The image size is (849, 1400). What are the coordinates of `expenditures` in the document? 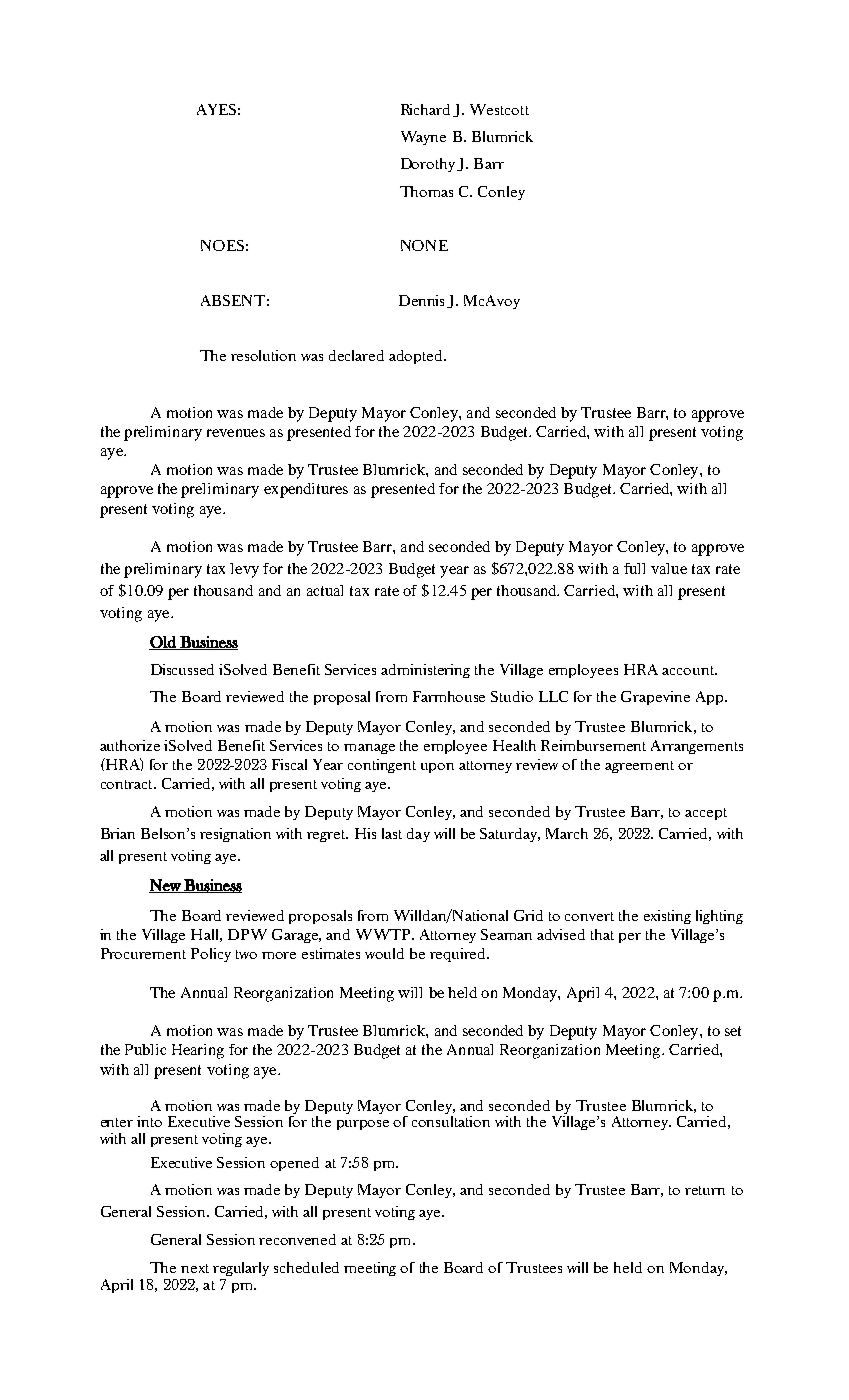 It's located at (306, 490).
